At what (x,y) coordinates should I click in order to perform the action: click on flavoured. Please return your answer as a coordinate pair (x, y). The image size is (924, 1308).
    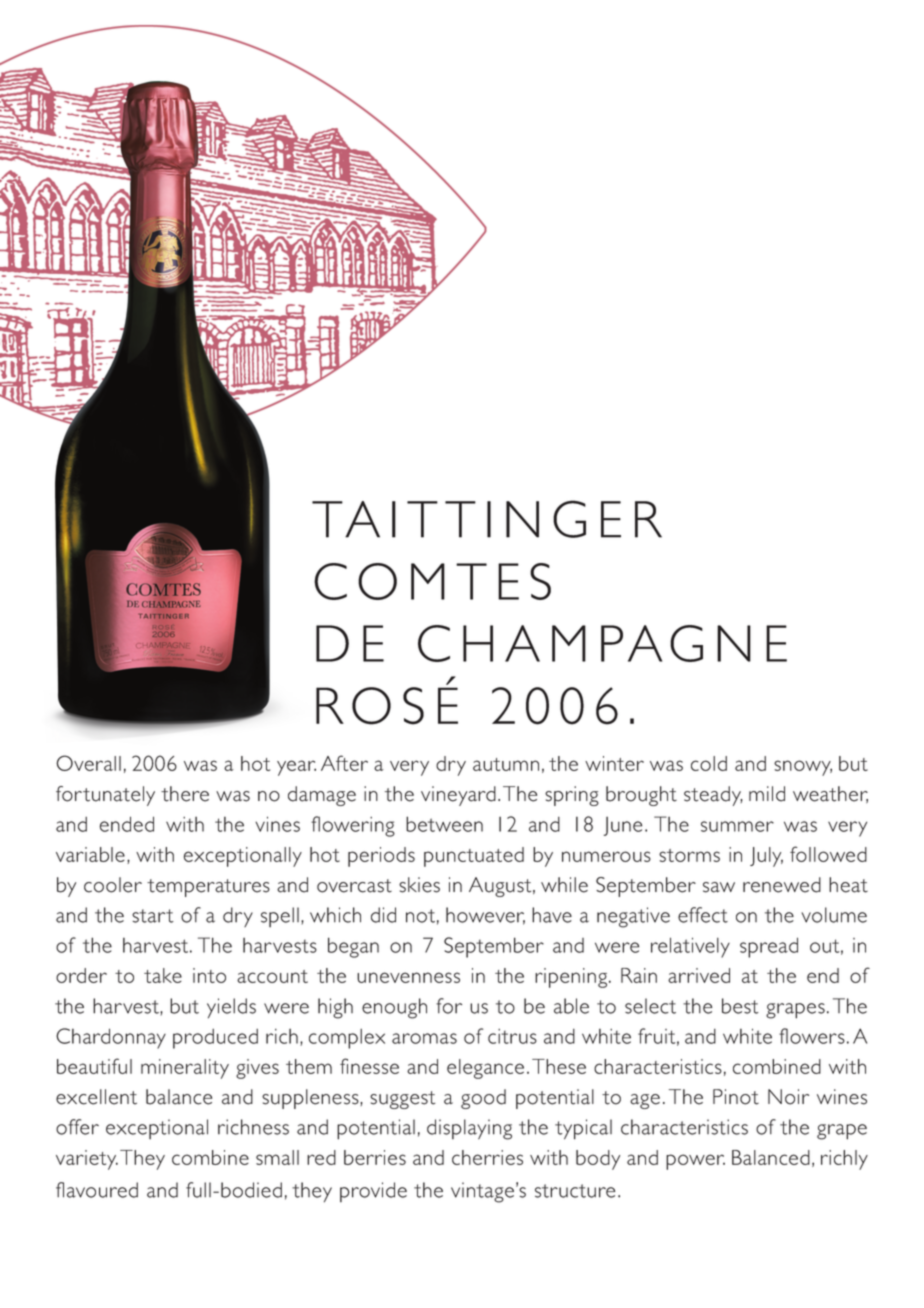
    Looking at the image, I should click on (97, 1190).
